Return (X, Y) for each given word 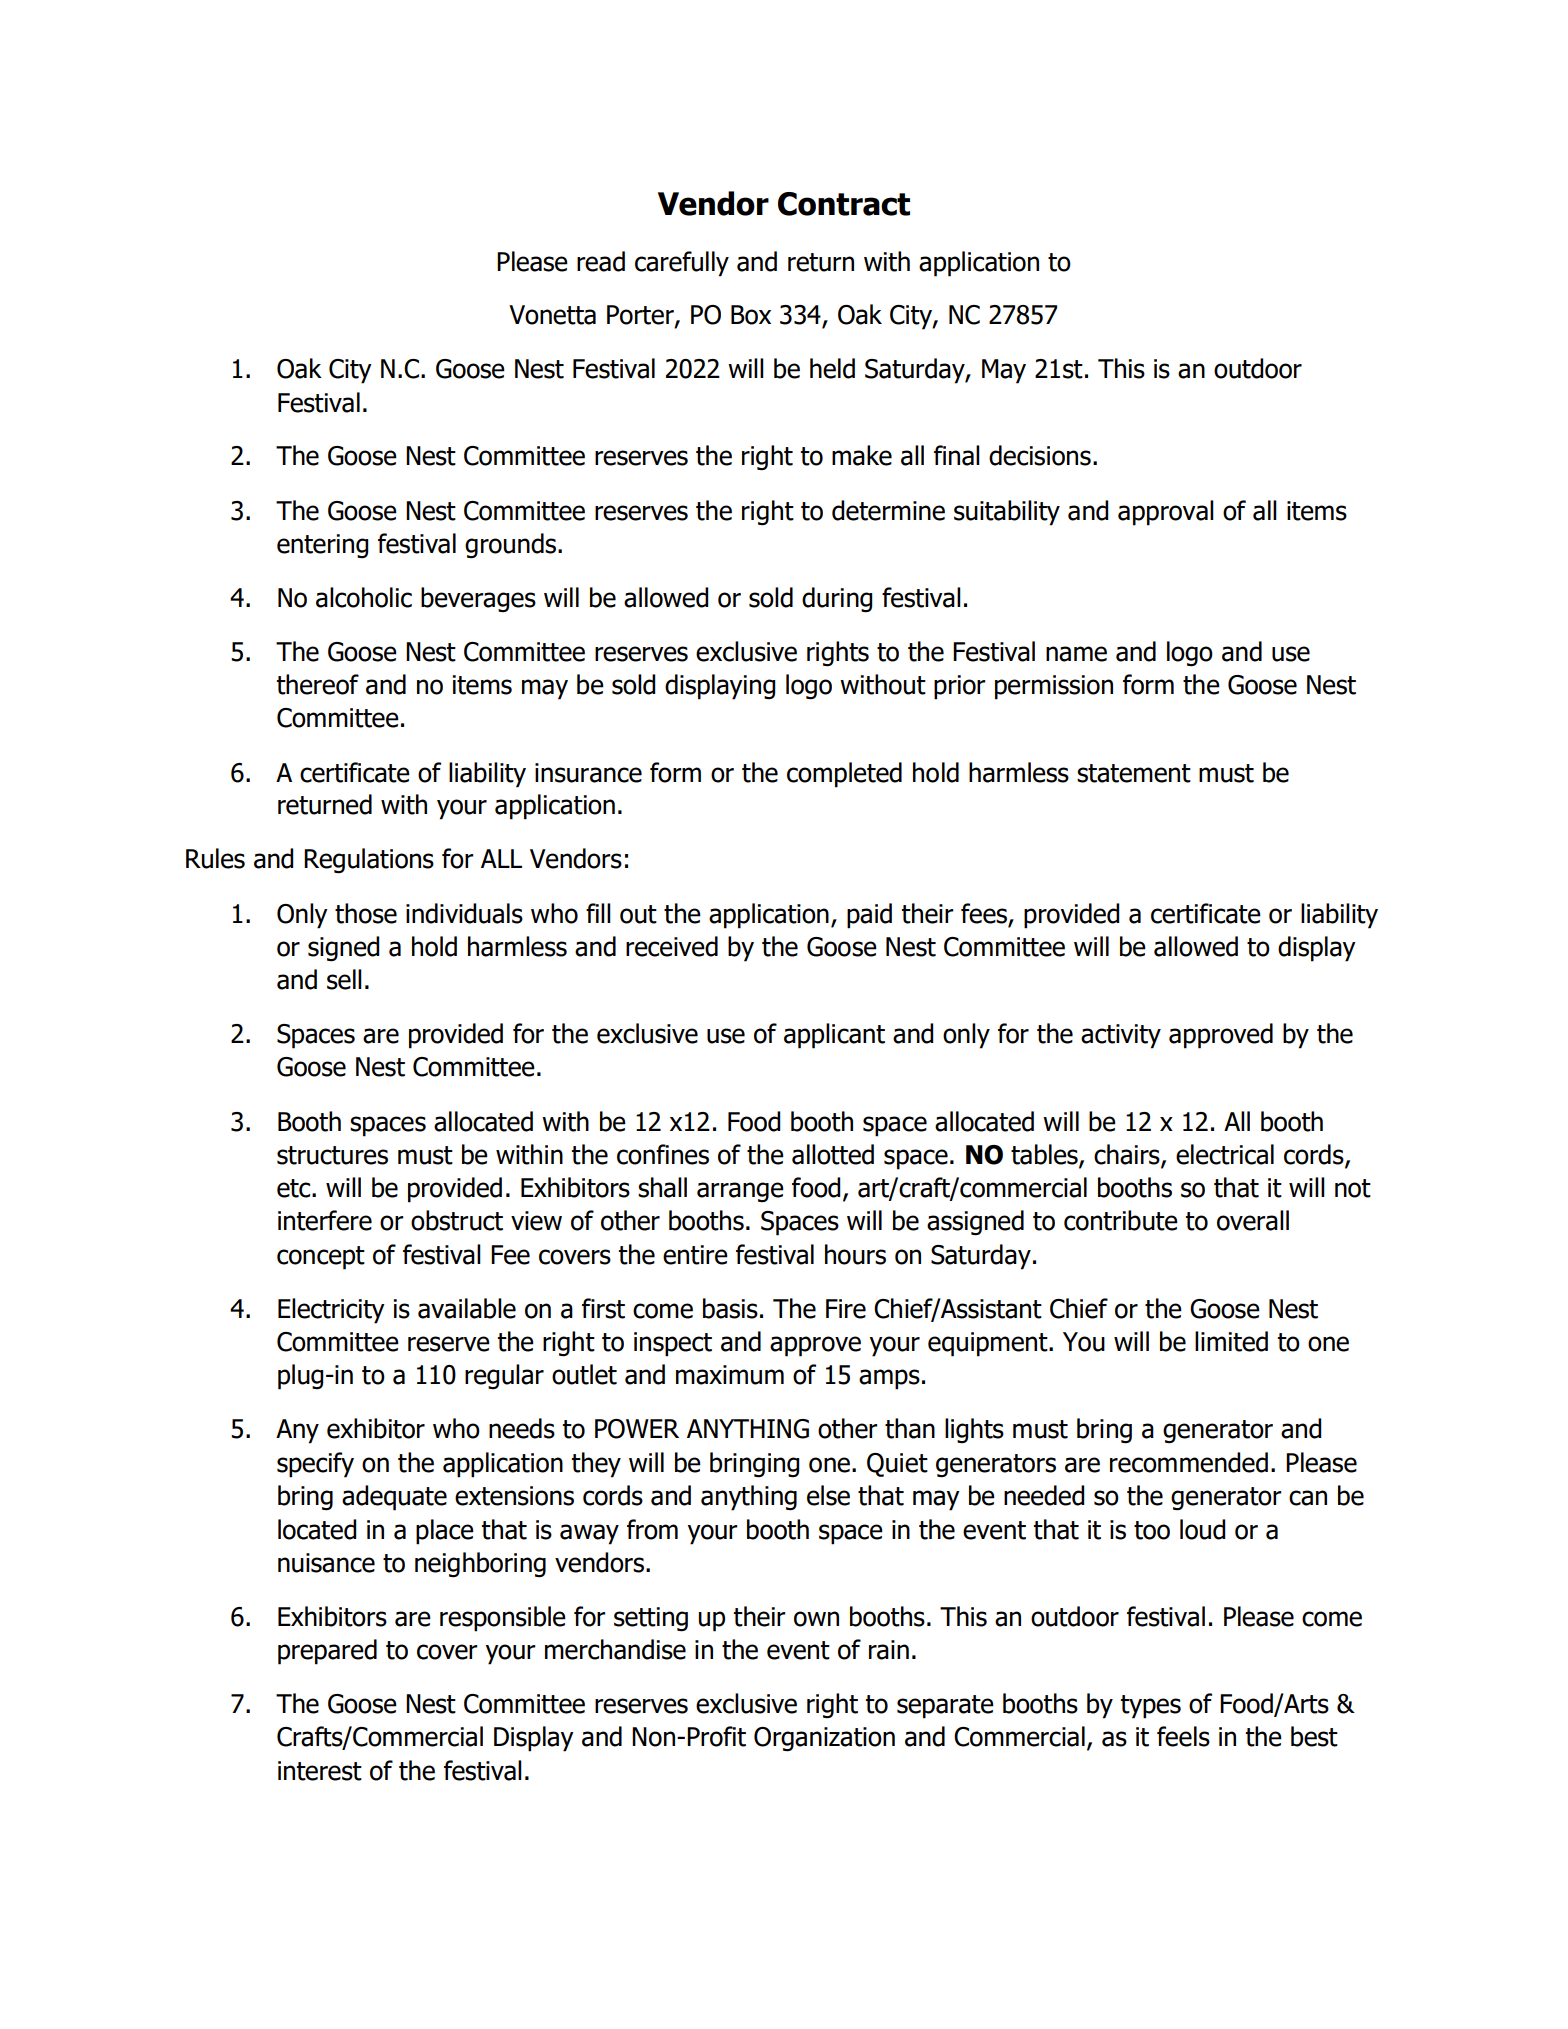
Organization (824, 1739)
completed (844, 775)
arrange (740, 1192)
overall (1253, 1220)
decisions (1040, 455)
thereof (318, 684)
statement (1134, 773)
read (601, 261)
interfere (325, 1220)
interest (320, 1771)
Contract (844, 204)
